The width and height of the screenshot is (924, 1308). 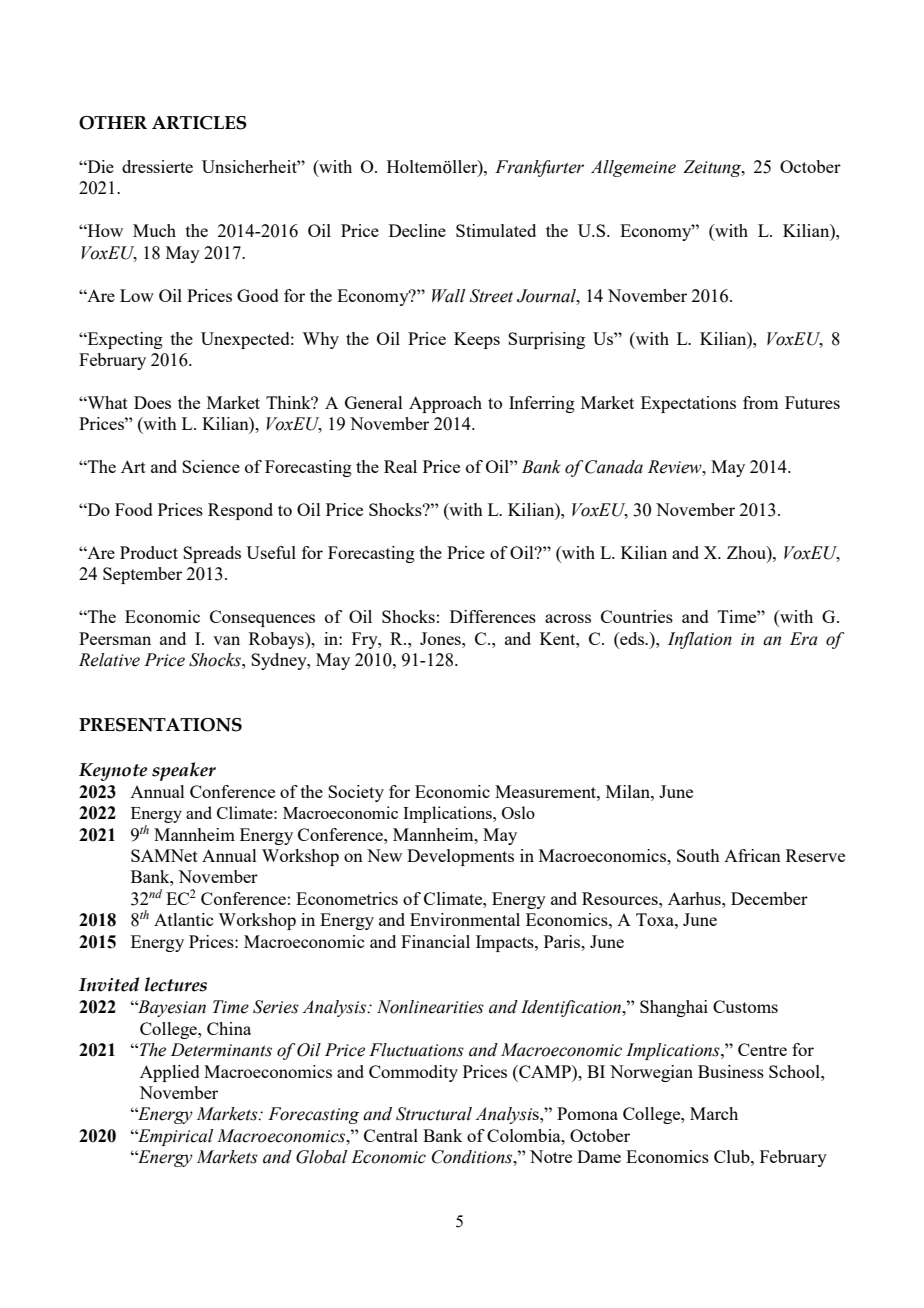 I want to click on Inflation, so click(x=700, y=640).
